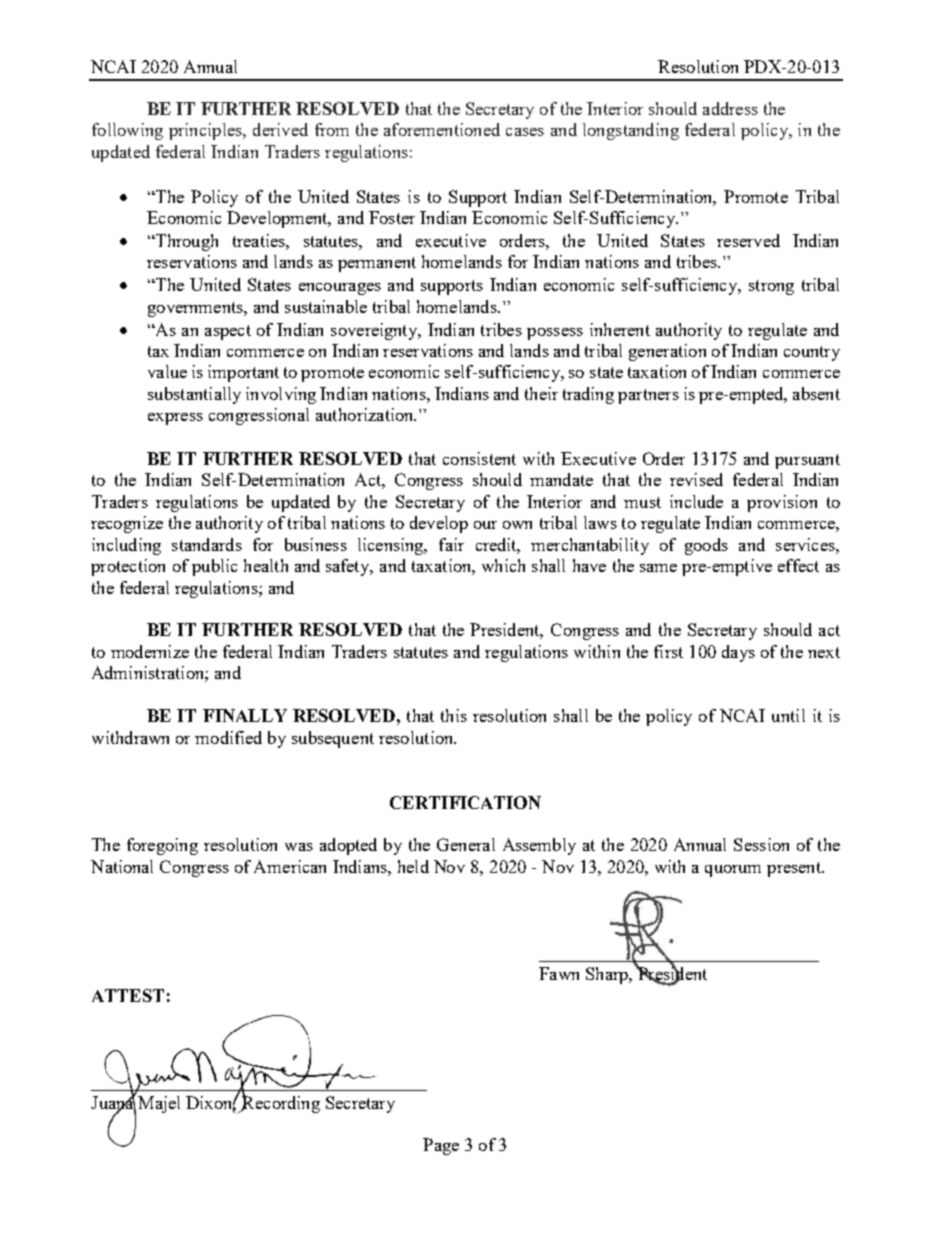 This page has height=1233, width=952. I want to click on aforementioned, so click(442, 129).
